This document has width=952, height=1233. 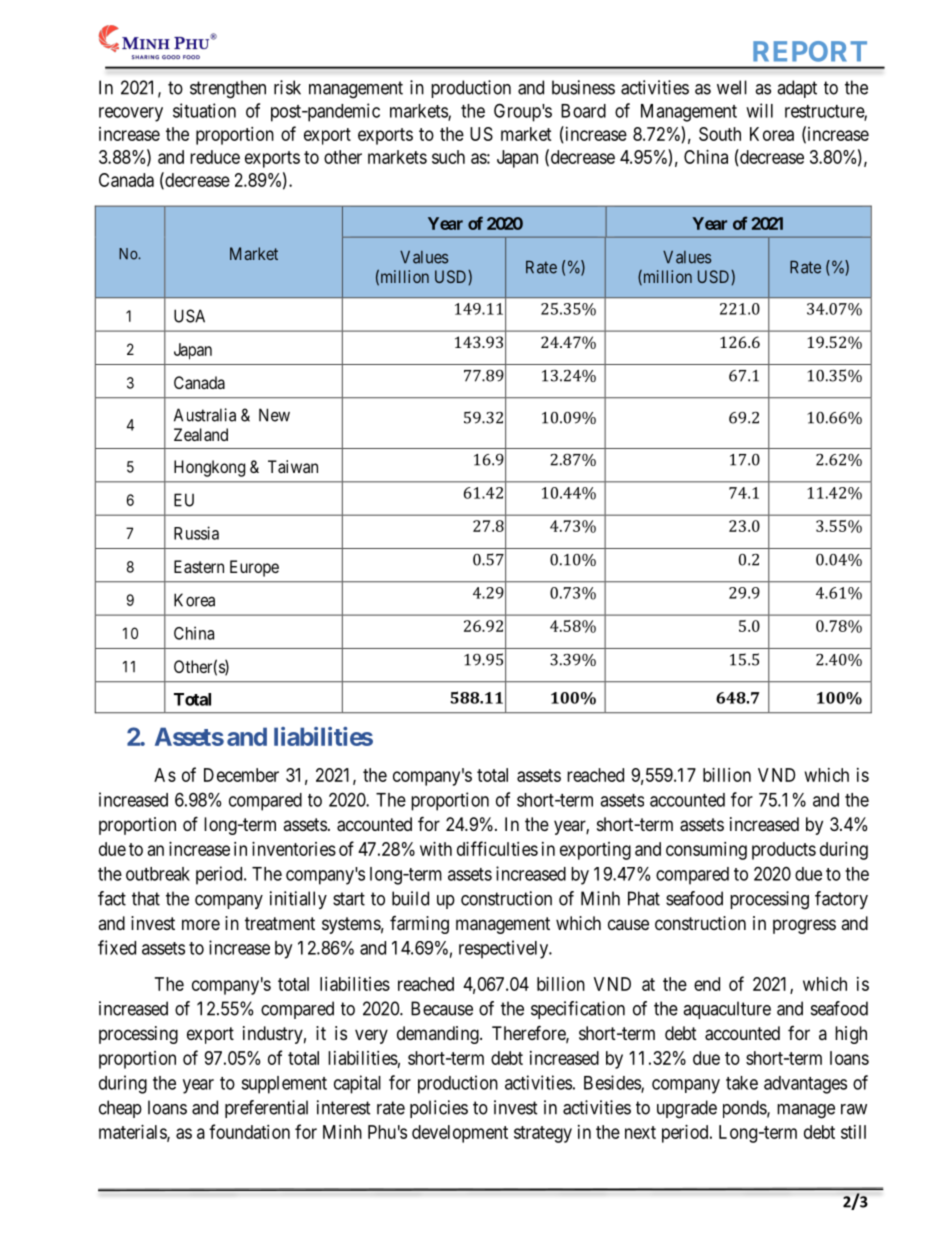 I want to click on policies, so click(x=439, y=1109).
